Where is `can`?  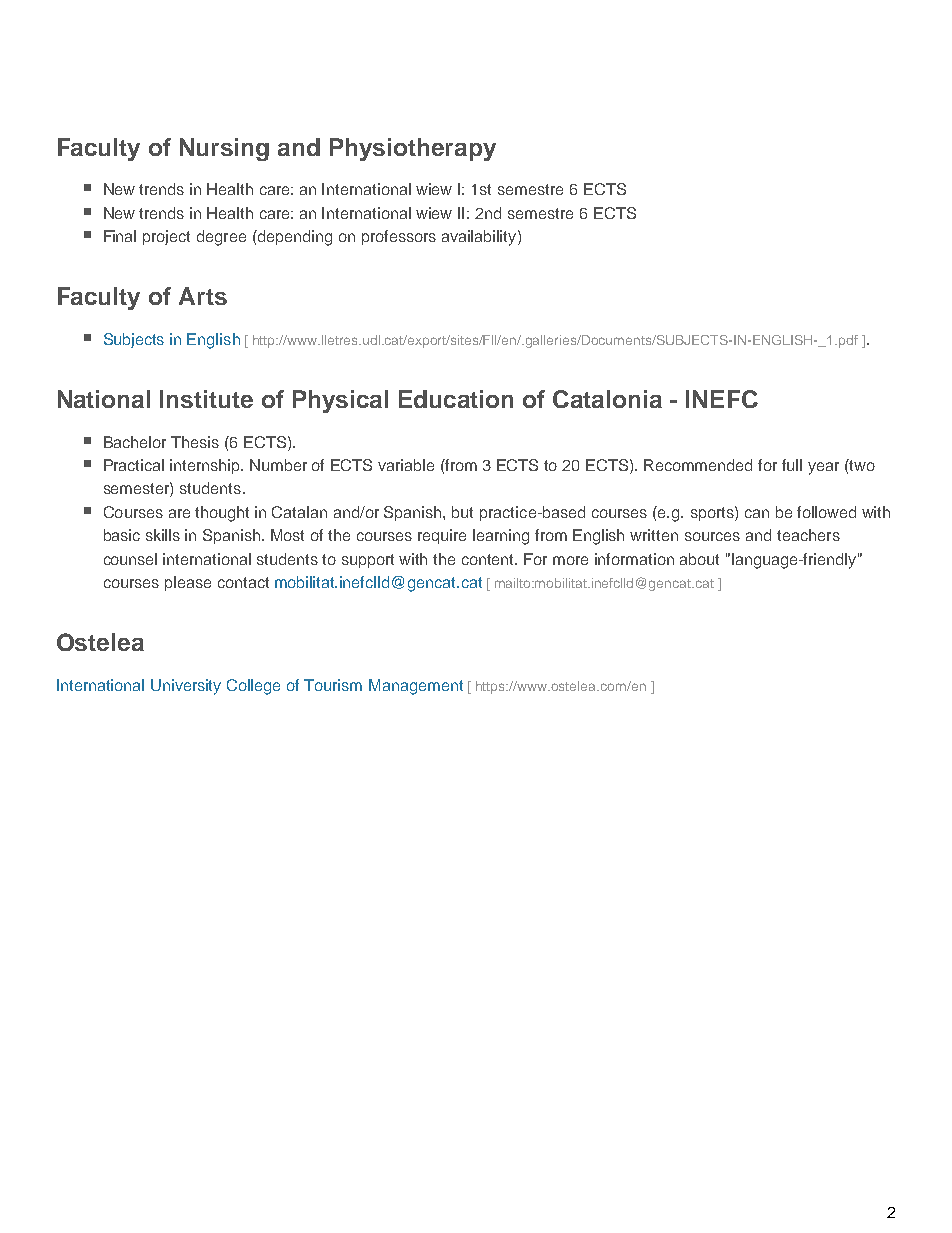
can is located at coordinates (757, 513).
